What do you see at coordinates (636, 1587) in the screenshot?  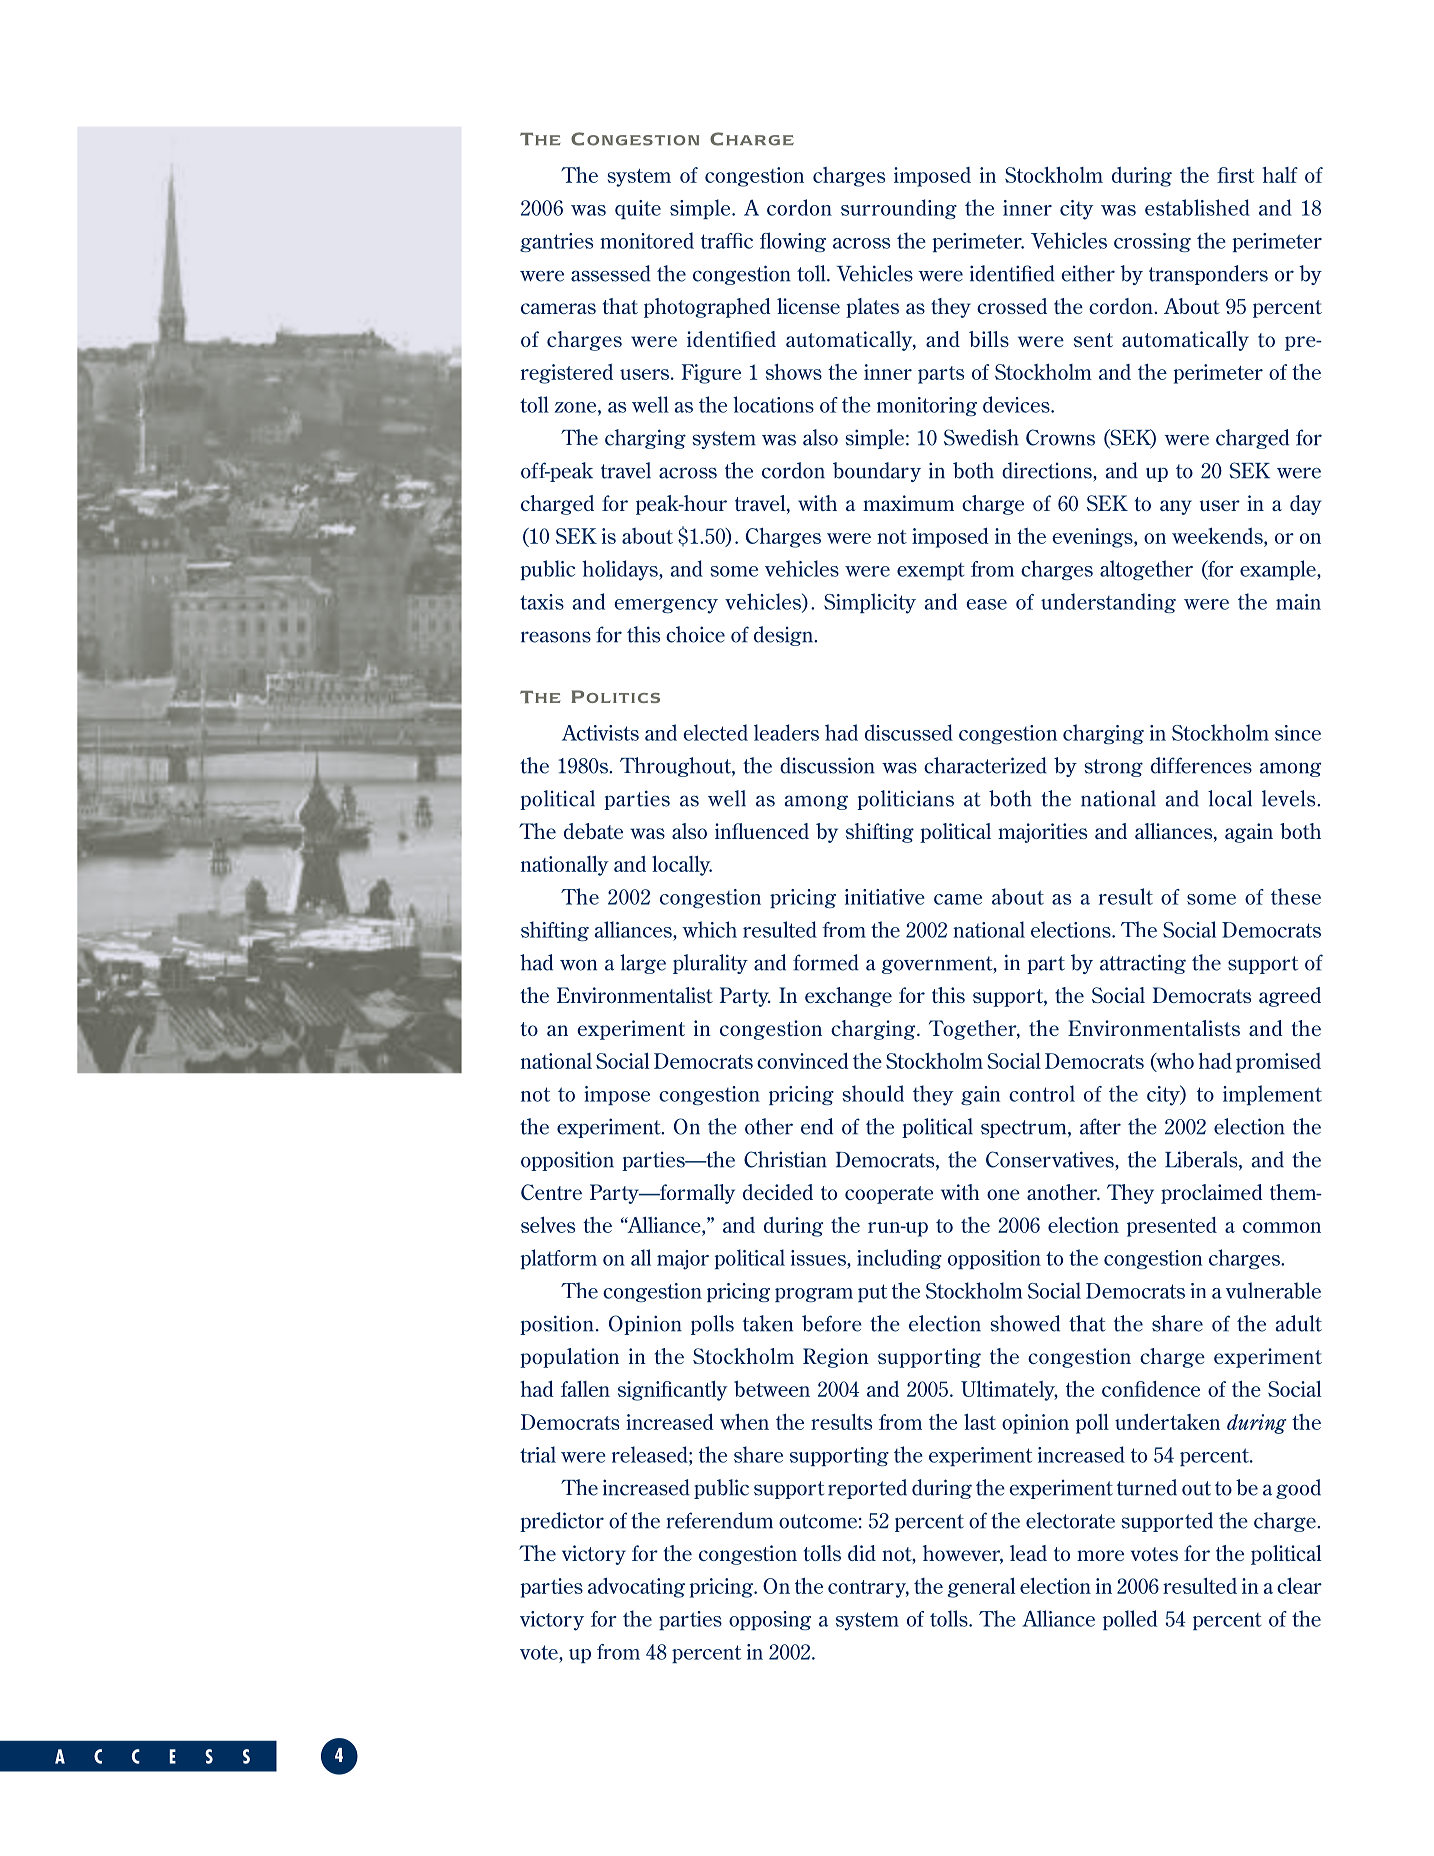 I see `advocating` at bounding box center [636, 1587].
